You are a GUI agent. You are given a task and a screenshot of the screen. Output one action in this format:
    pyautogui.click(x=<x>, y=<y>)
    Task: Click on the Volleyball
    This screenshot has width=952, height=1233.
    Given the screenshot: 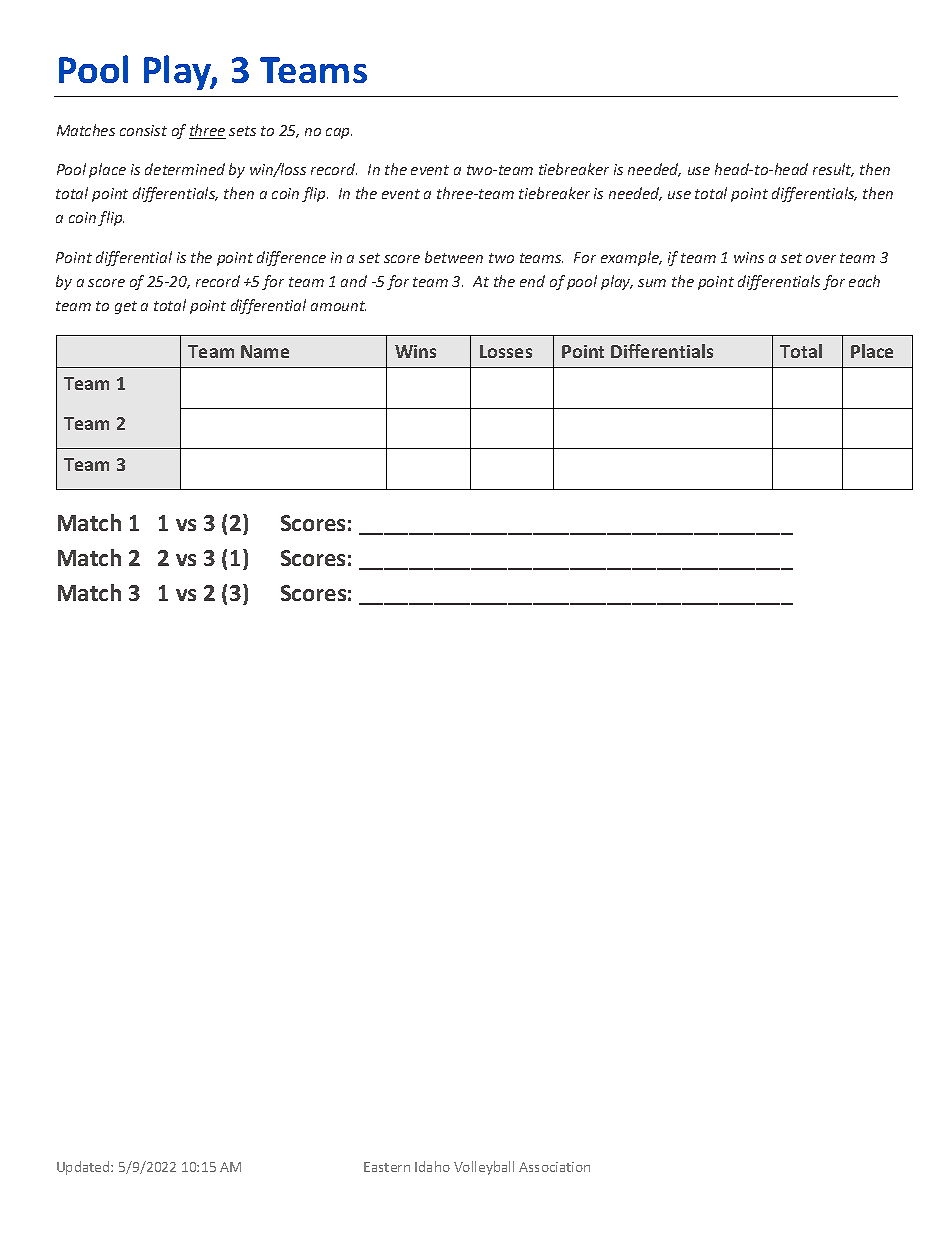 What is the action you would take?
    pyautogui.click(x=484, y=1168)
